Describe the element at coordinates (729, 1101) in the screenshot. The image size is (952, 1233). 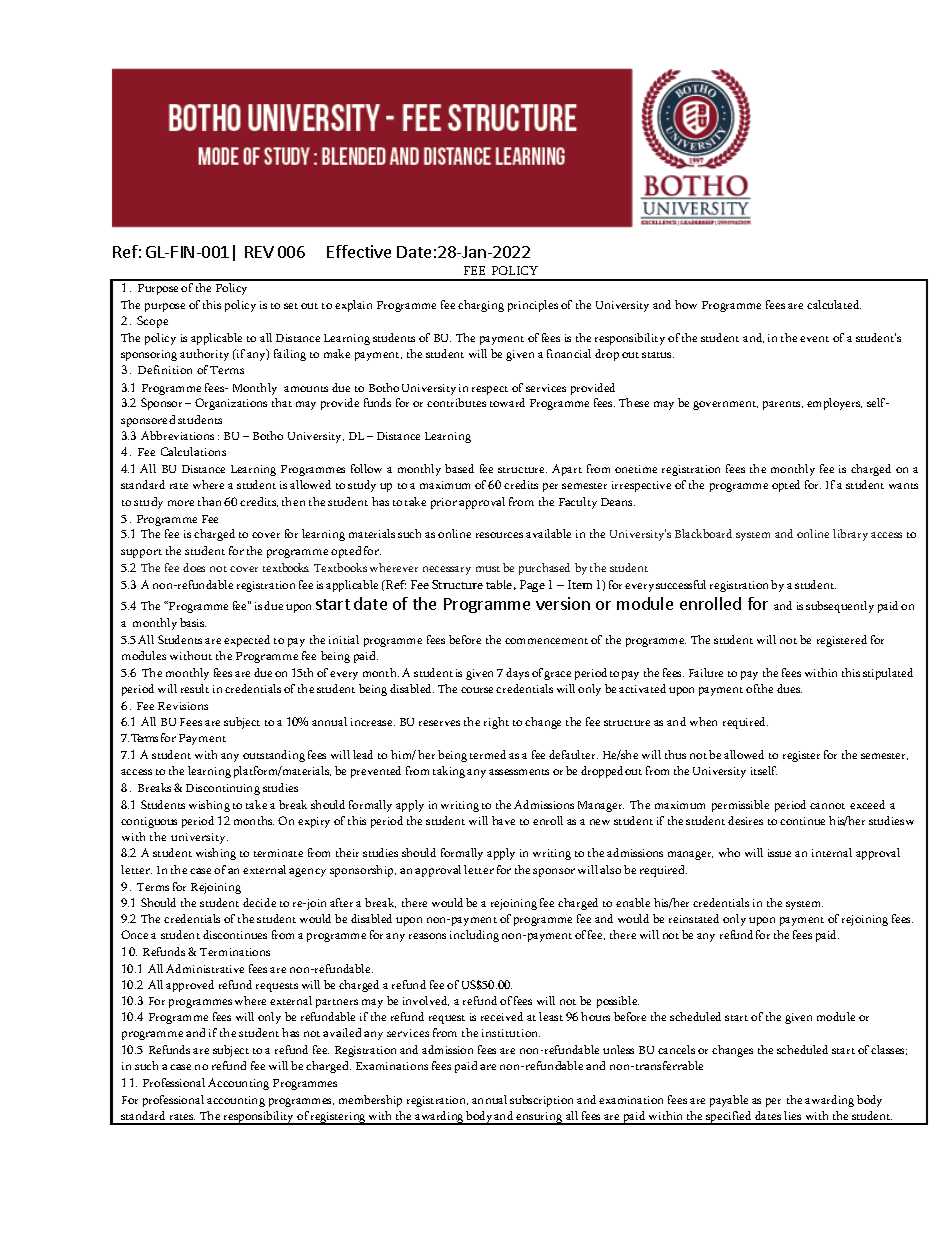
I see `payable` at that location.
